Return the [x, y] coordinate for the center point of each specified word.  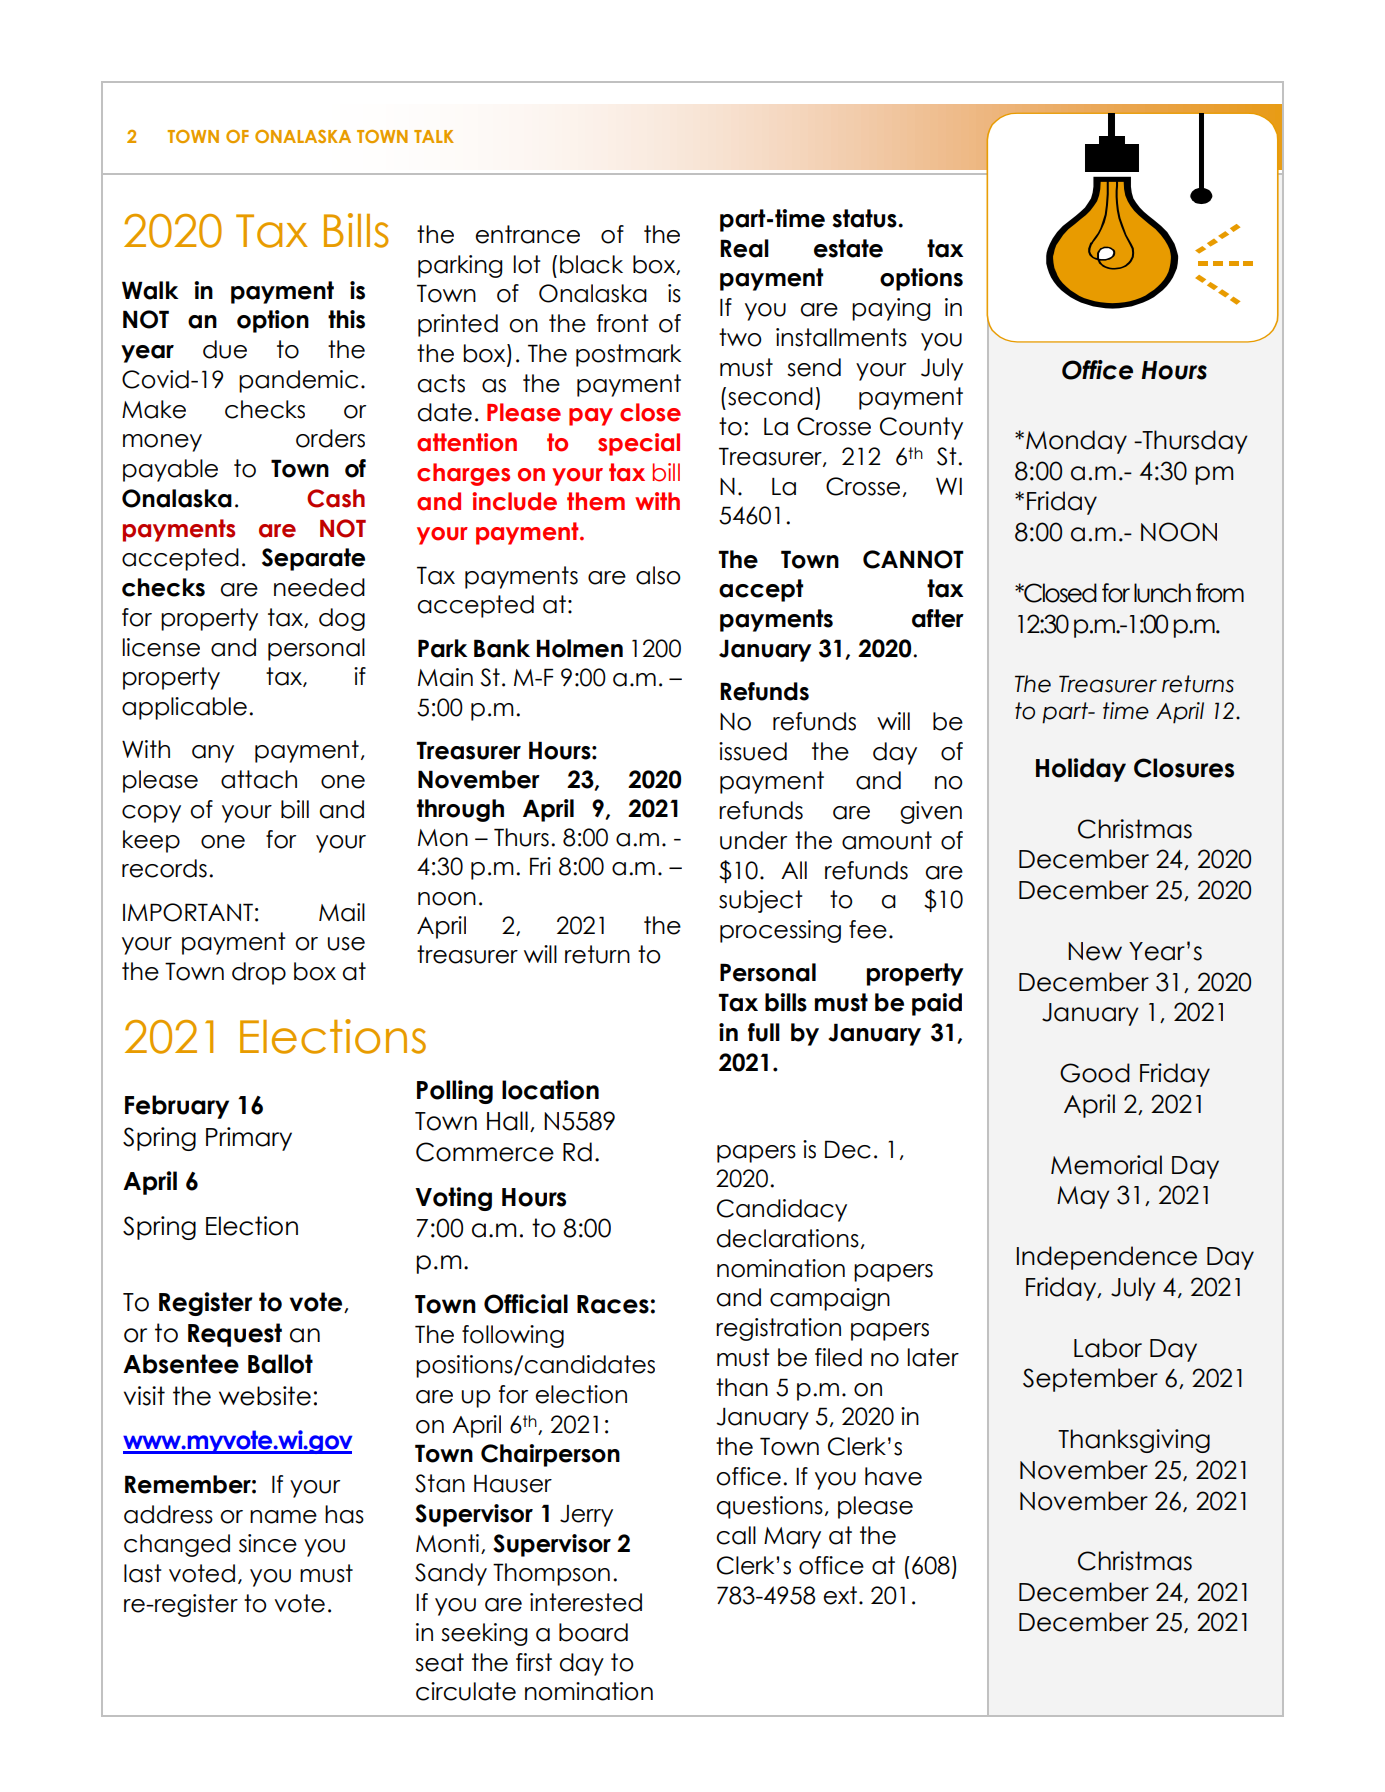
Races [613, 1304]
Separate [313, 559]
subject [761, 901]
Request [235, 1335]
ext [840, 1595]
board [593, 1632]
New [1095, 951]
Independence [1107, 1258]
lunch [1162, 593]
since [268, 1543]
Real [744, 248]
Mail [342, 912]
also [658, 575]
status [865, 218]
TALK [434, 136]
